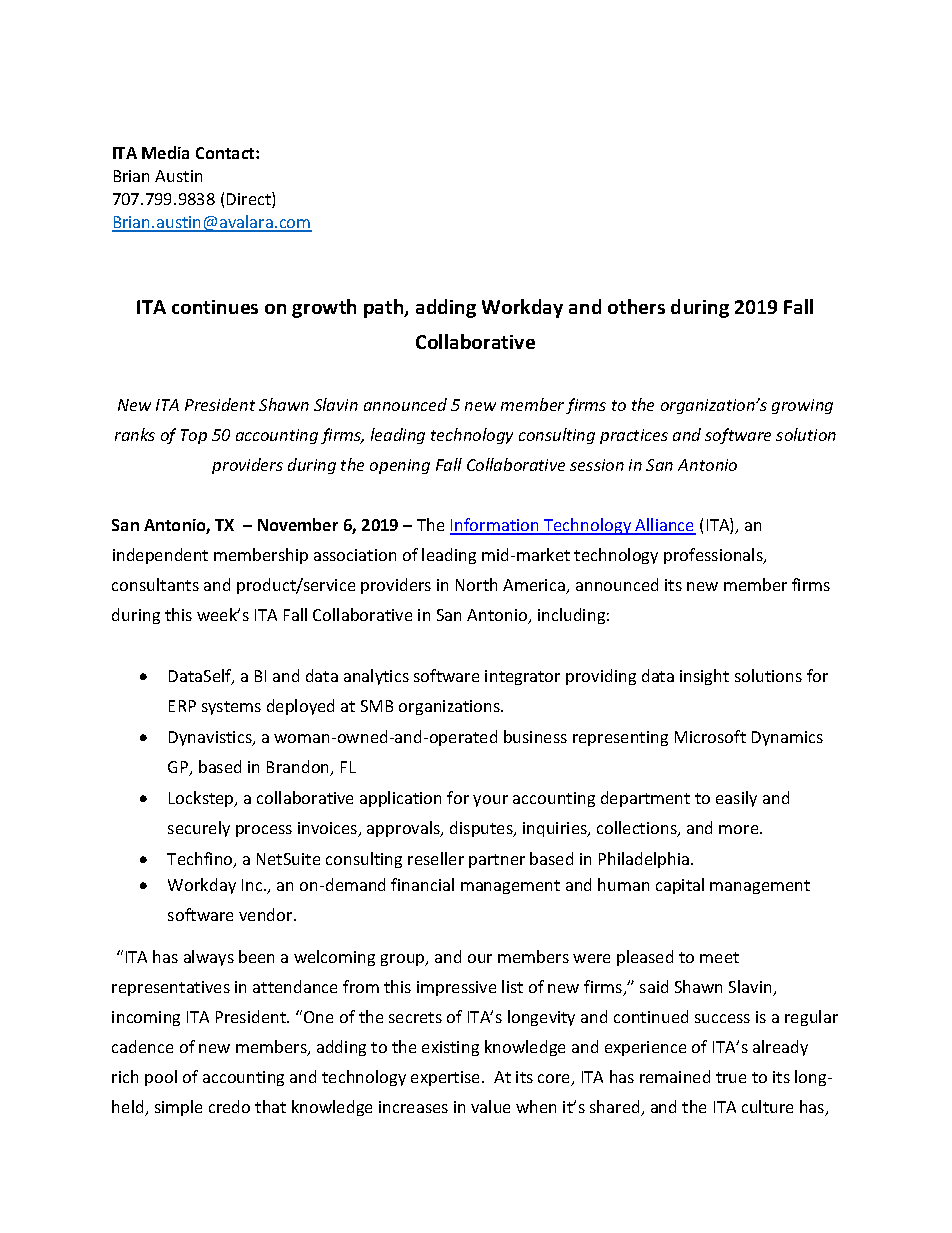 The width and height of the screenshot is (952, 1233). What do you see at coordinates (229, 1106) in the screenshot?
I see `credo` at bounding box center [229, 1106].
